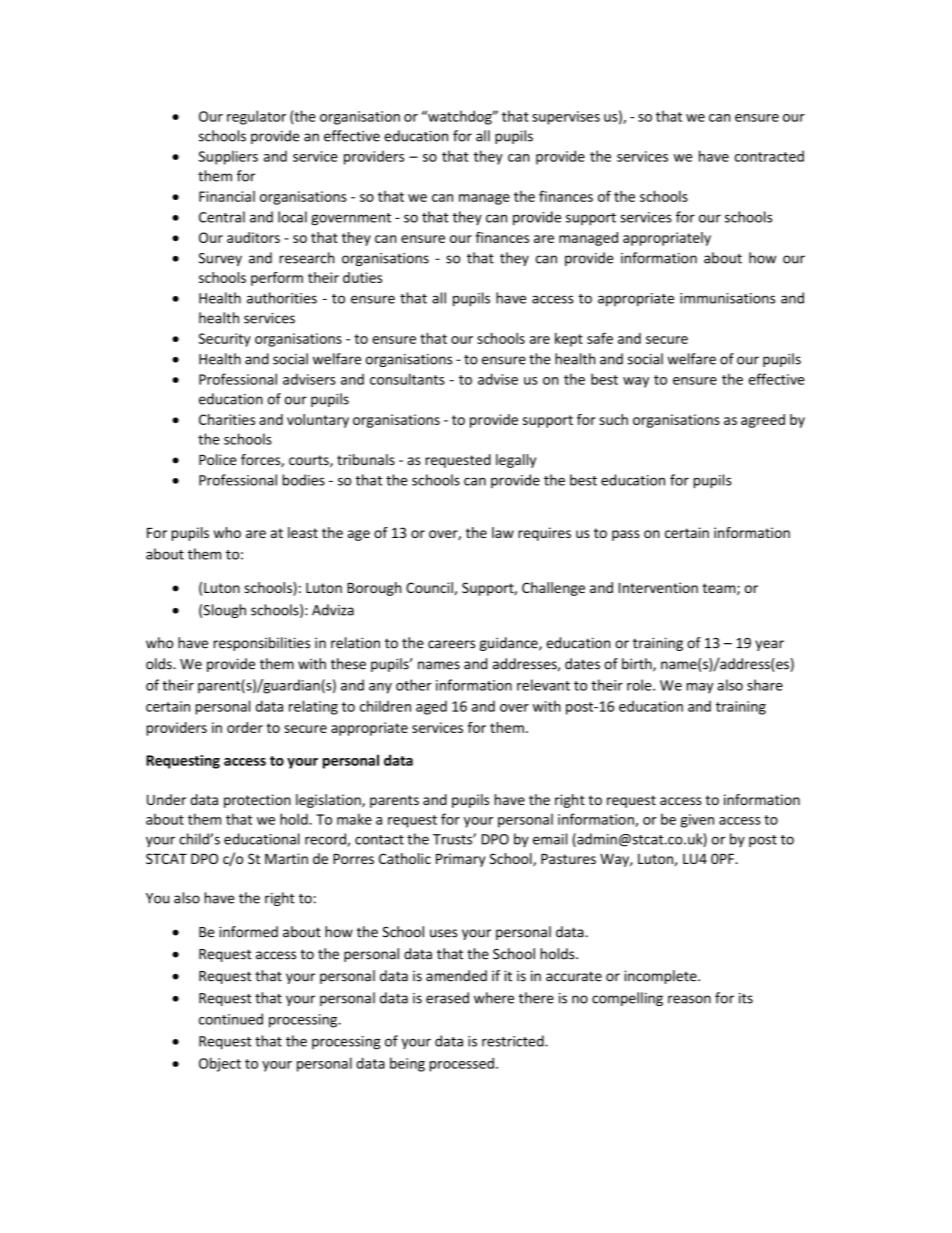 This document has height=1233, width=952. Describe the element at coordinates (769, 156) in the document. I see `contracted` at that location.
